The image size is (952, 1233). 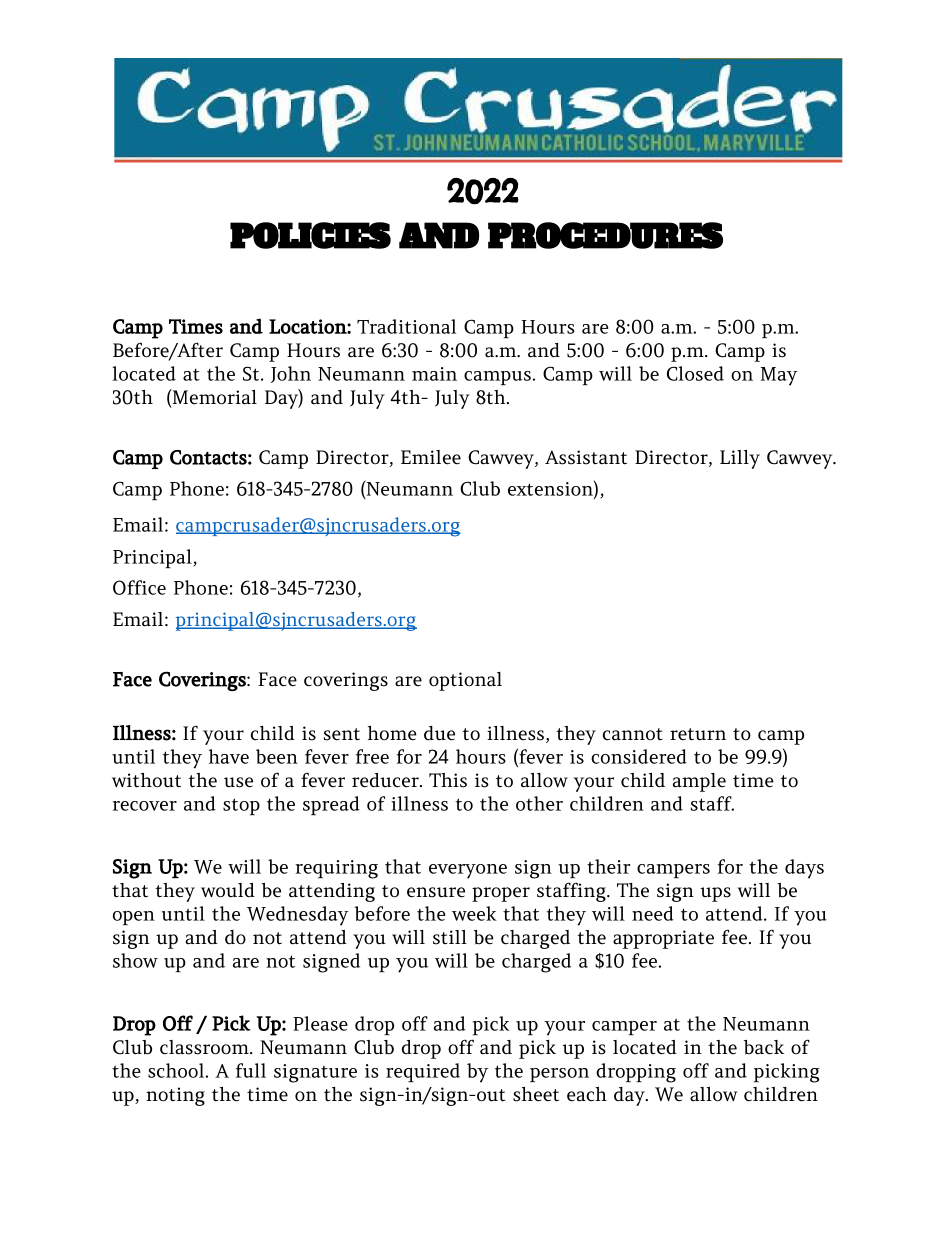 What do you see at coordinates (251, 1070) in the page?
I see `full` at bounding box center [251, 1070].
